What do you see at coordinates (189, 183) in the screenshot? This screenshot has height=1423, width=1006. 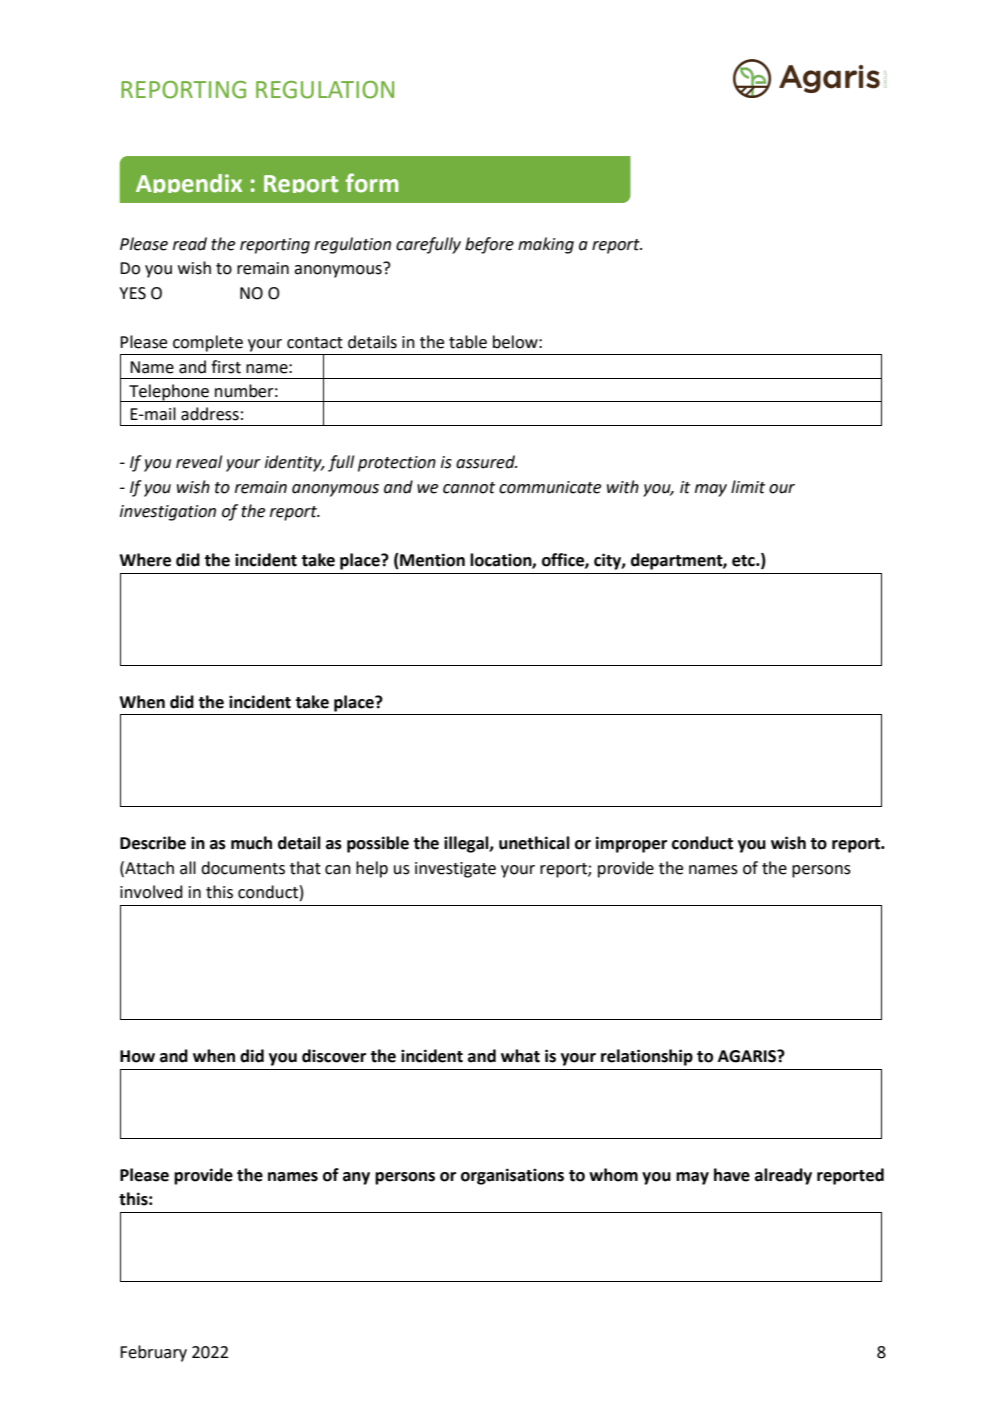 I see `Appendix` at bounding box center [189, 183].
